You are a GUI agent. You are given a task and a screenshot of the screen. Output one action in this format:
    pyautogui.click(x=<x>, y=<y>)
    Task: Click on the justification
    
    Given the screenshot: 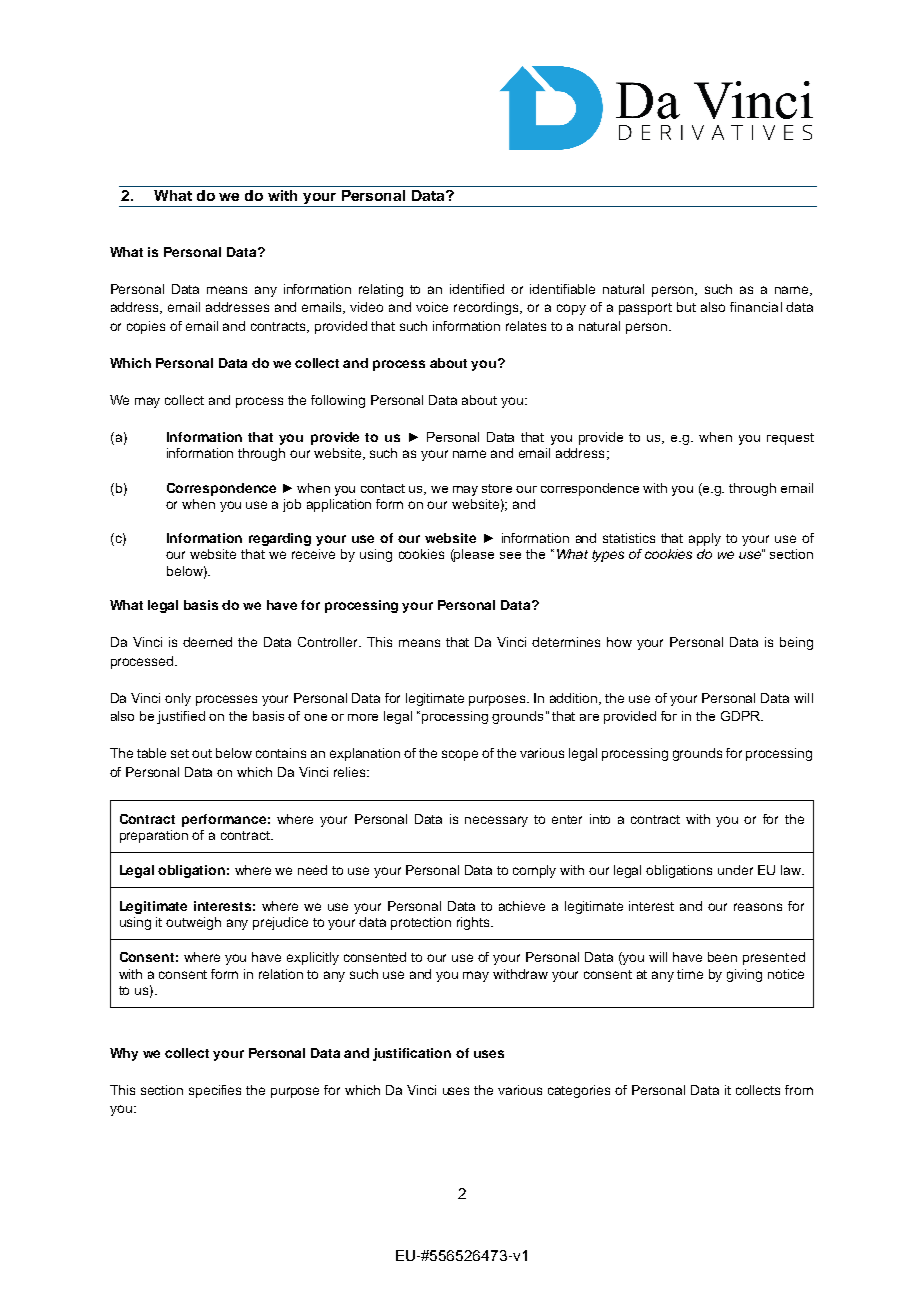 What is the action you would take?
    pyautogui.click(x=412, y=1054)
